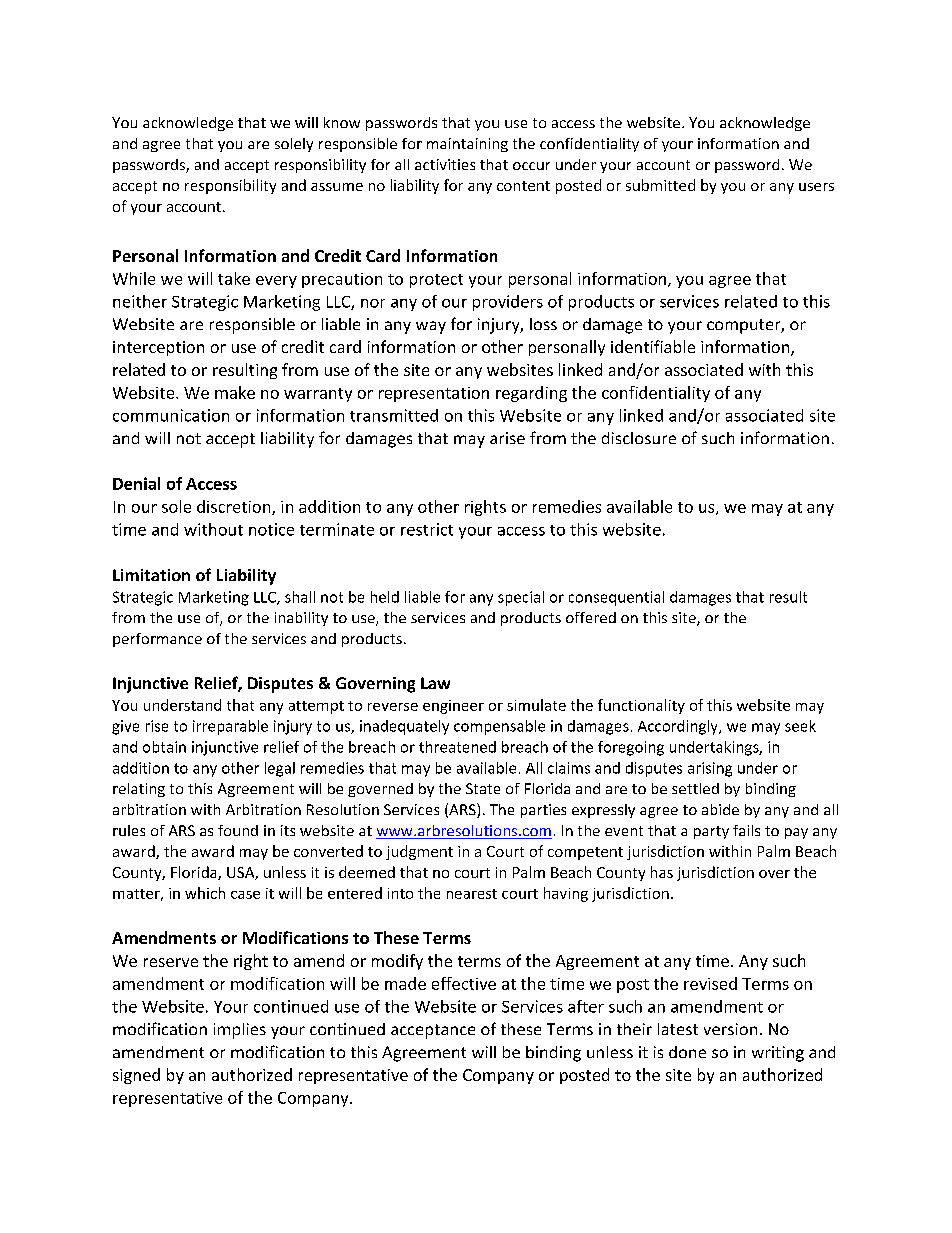 Image resolution: width=952 pixels, height=1233 pixels. Describe the element at coordinates (164, 747) in the screenshot. I see `obtain` at that location.
